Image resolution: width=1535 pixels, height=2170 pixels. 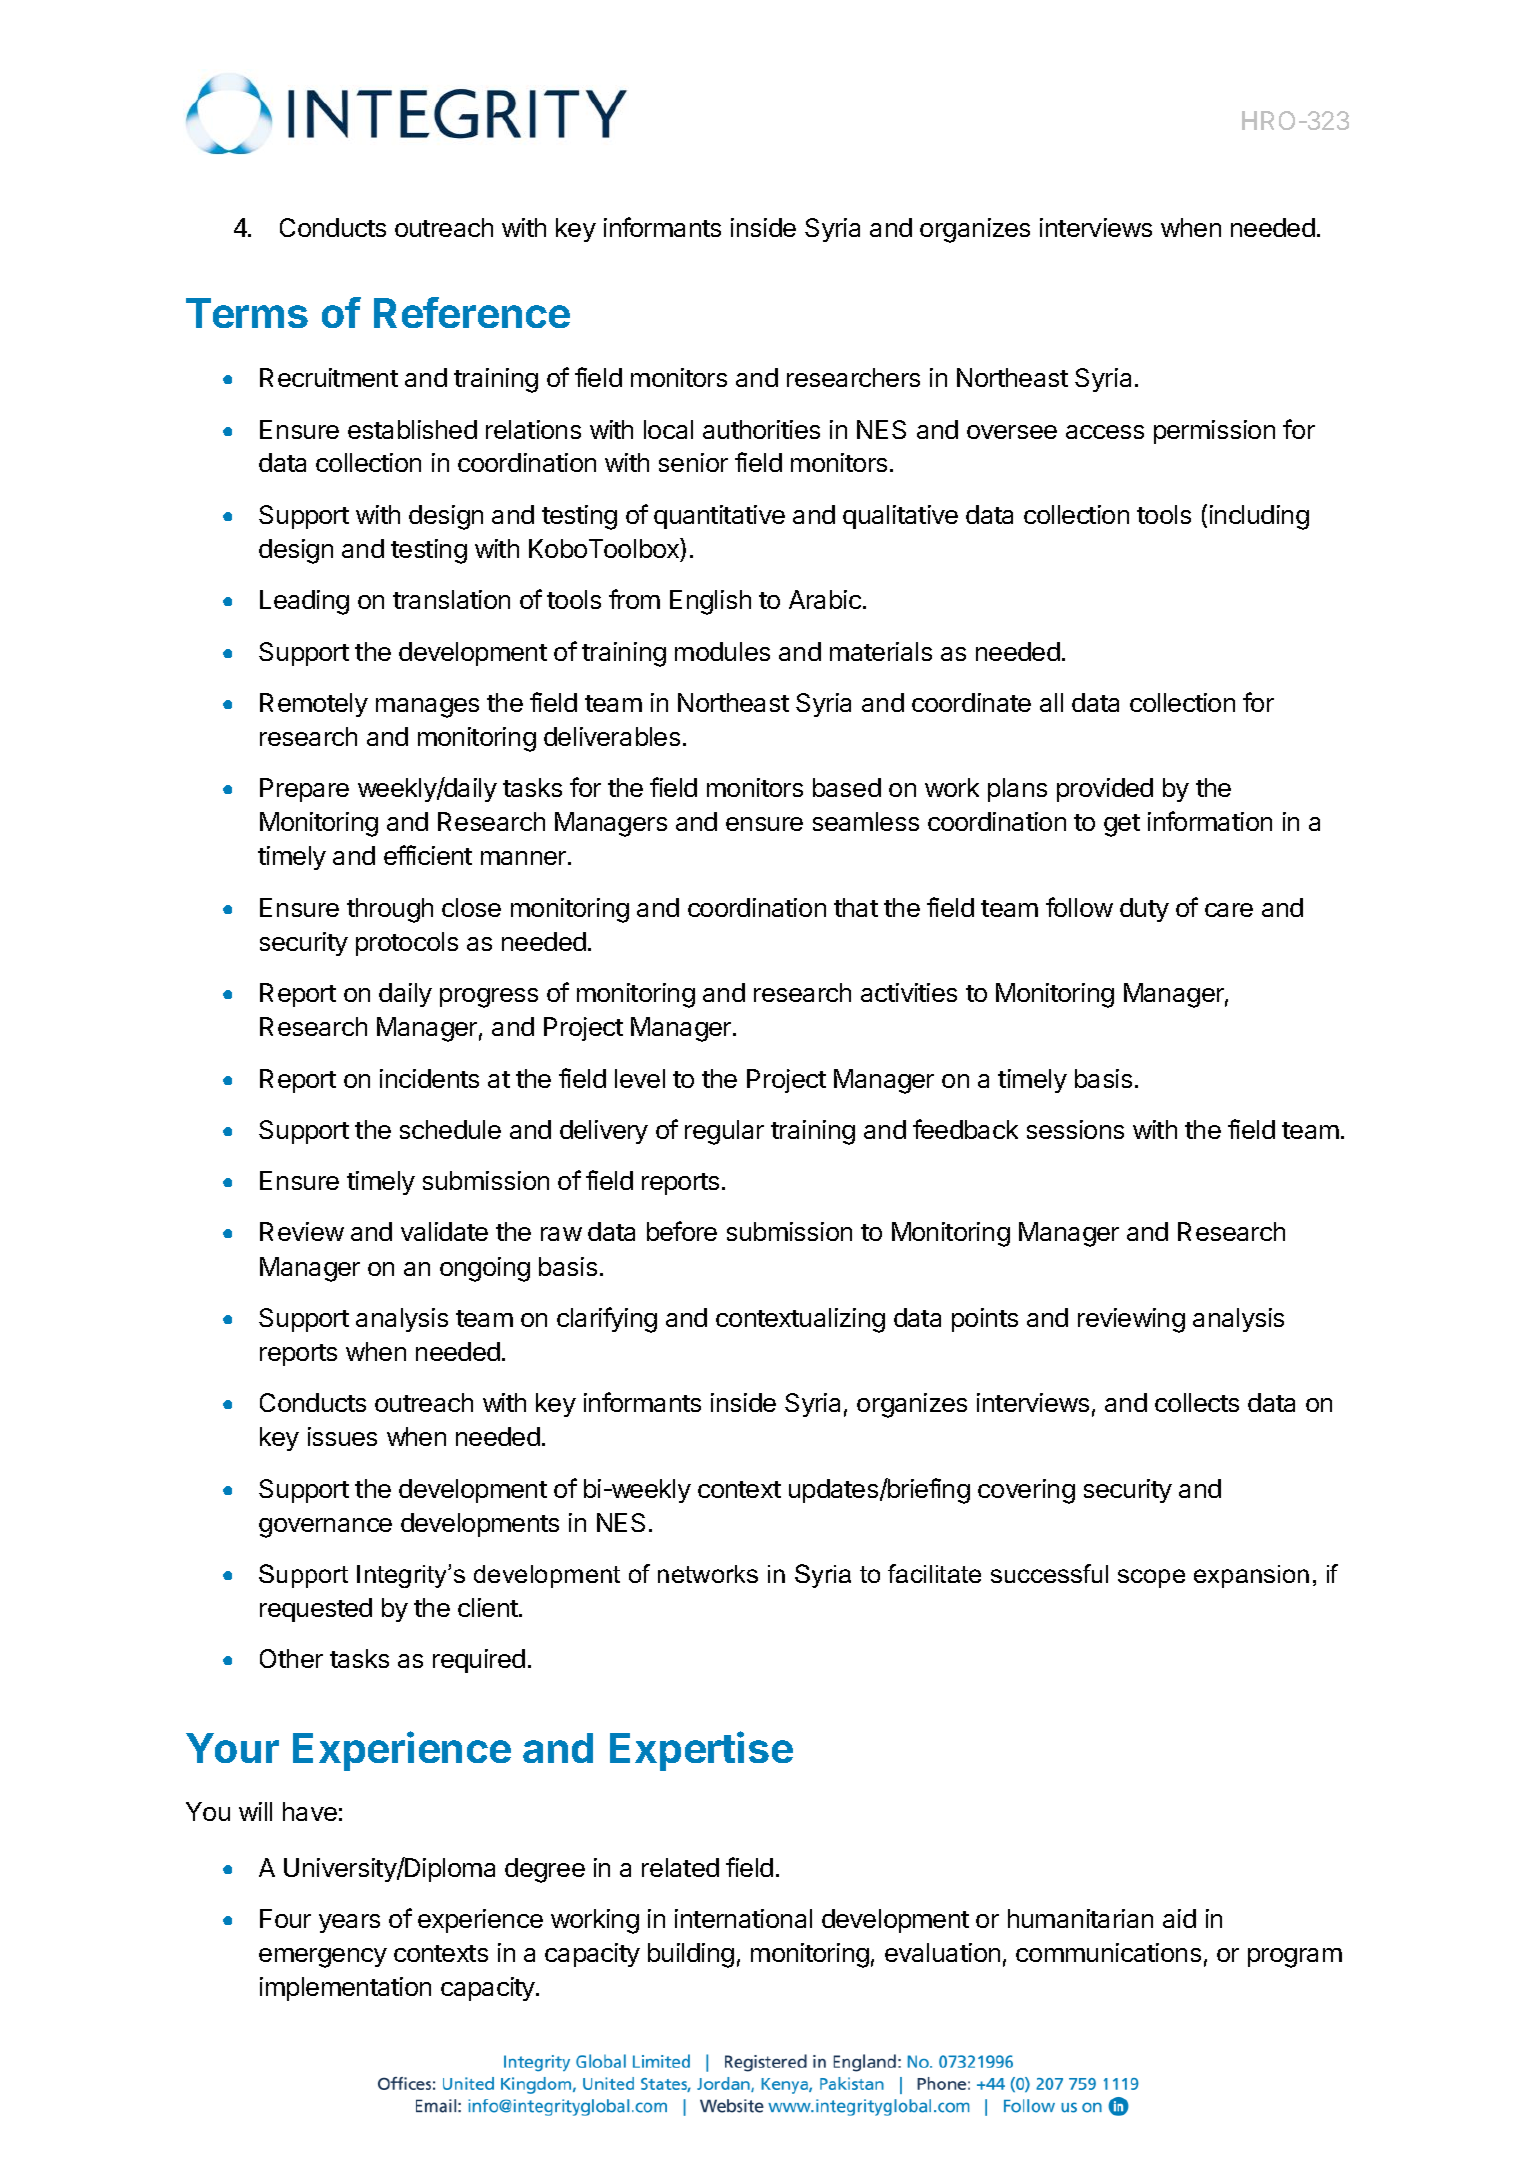 What do you see at coordinates (325, 1528) in the image?
I see `governance` at bounding box center [325, 1528].
